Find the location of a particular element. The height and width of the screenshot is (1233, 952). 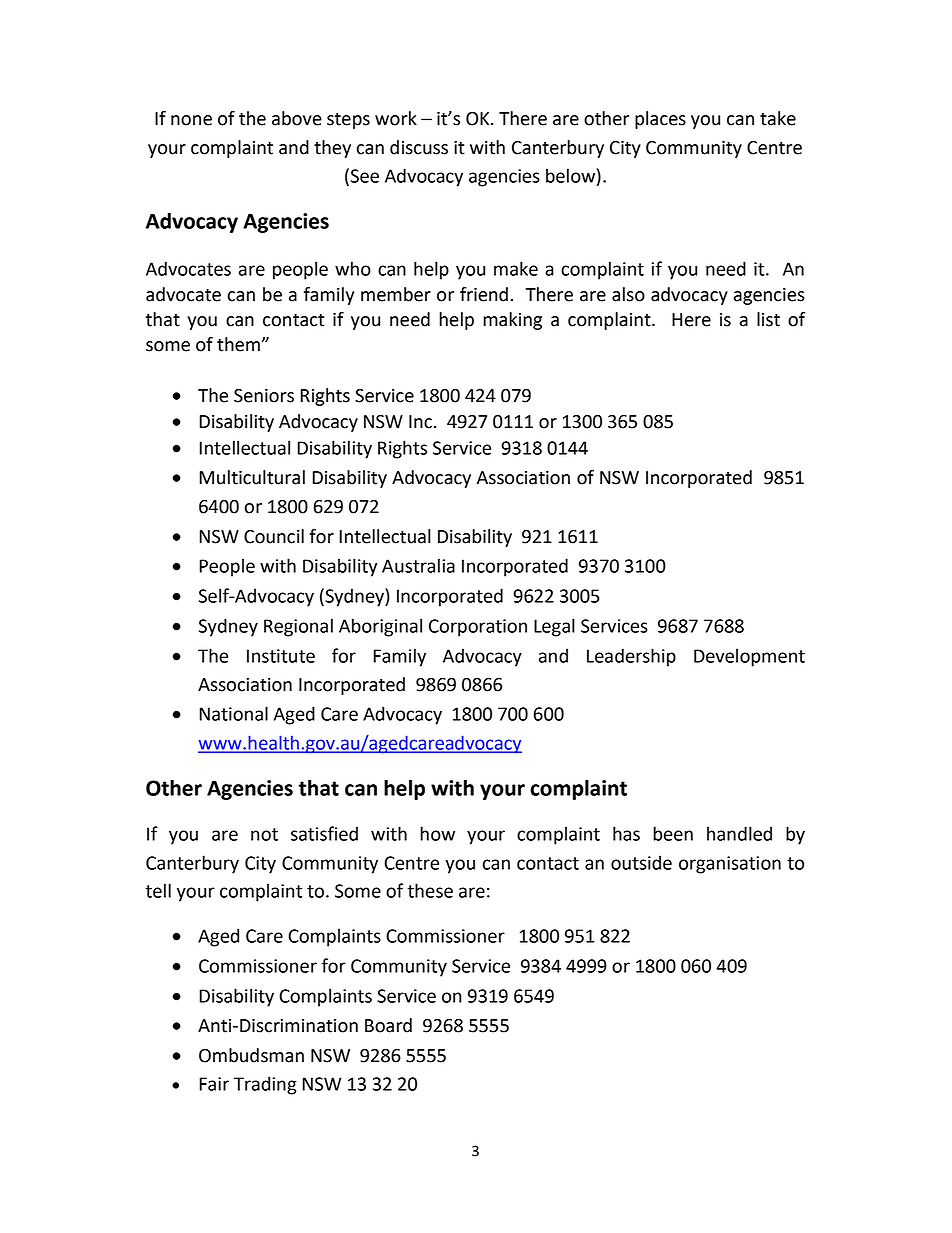

discuss is located at coordinates (419, 147).
